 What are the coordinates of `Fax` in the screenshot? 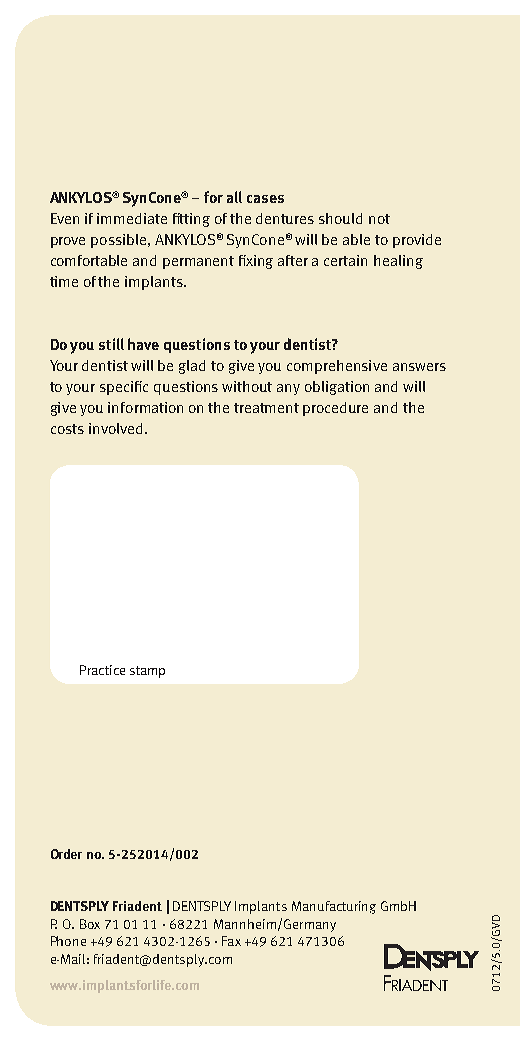 It's located at (231, 941).
